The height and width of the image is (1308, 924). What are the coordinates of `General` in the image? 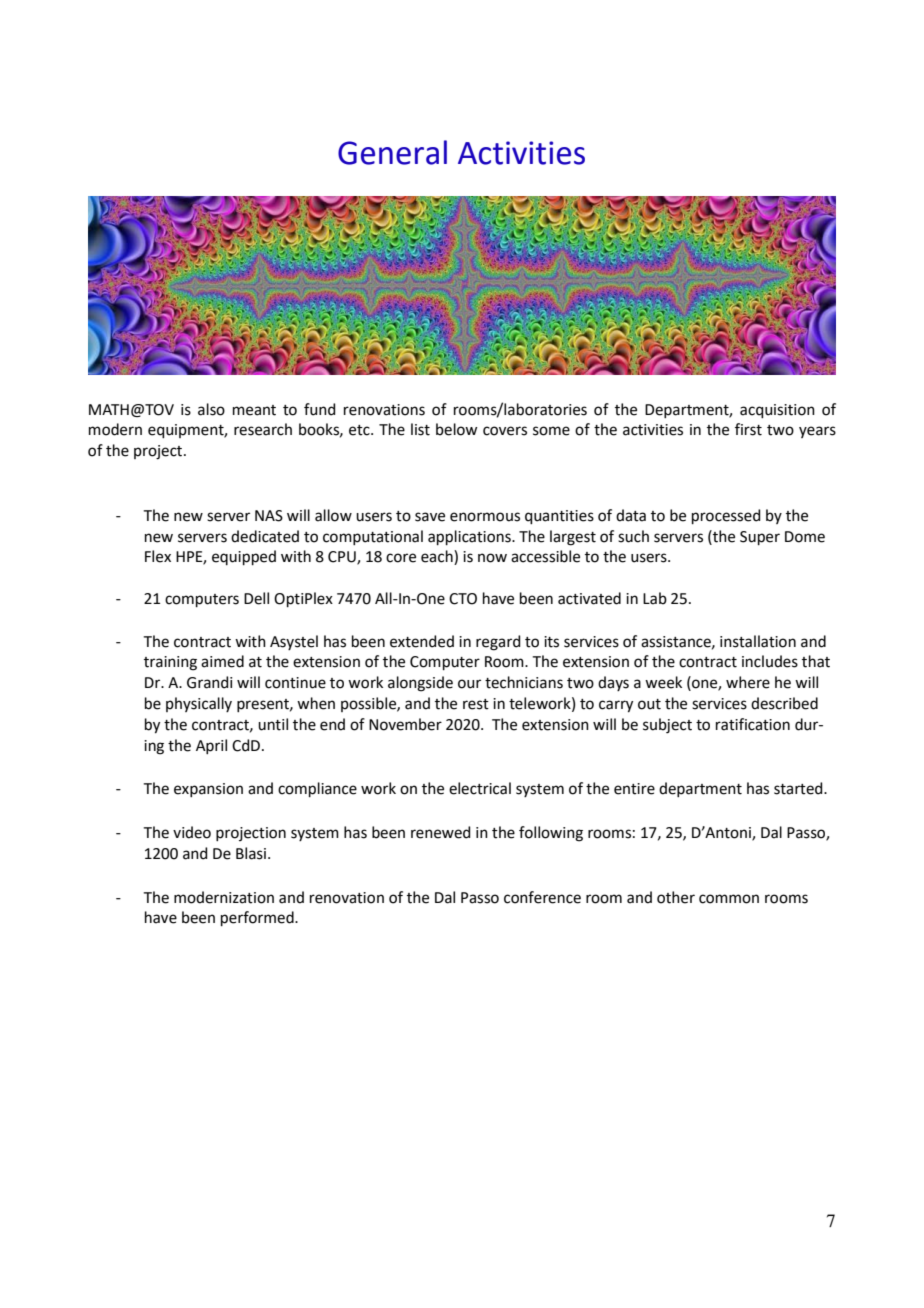 It's located at (392, 152).
